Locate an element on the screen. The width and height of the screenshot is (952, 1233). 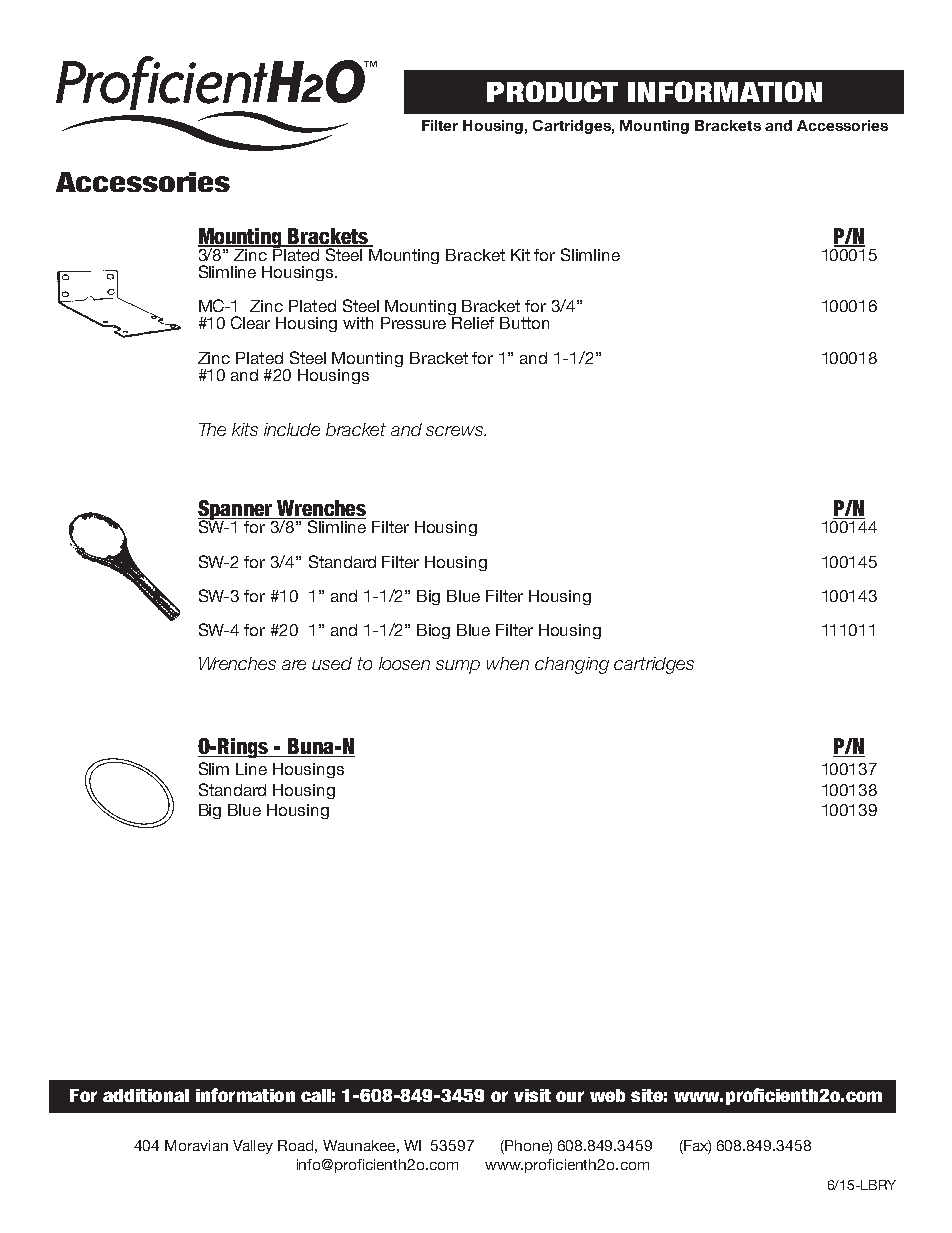
PRODUCT is located at coordinates (552, 91).
